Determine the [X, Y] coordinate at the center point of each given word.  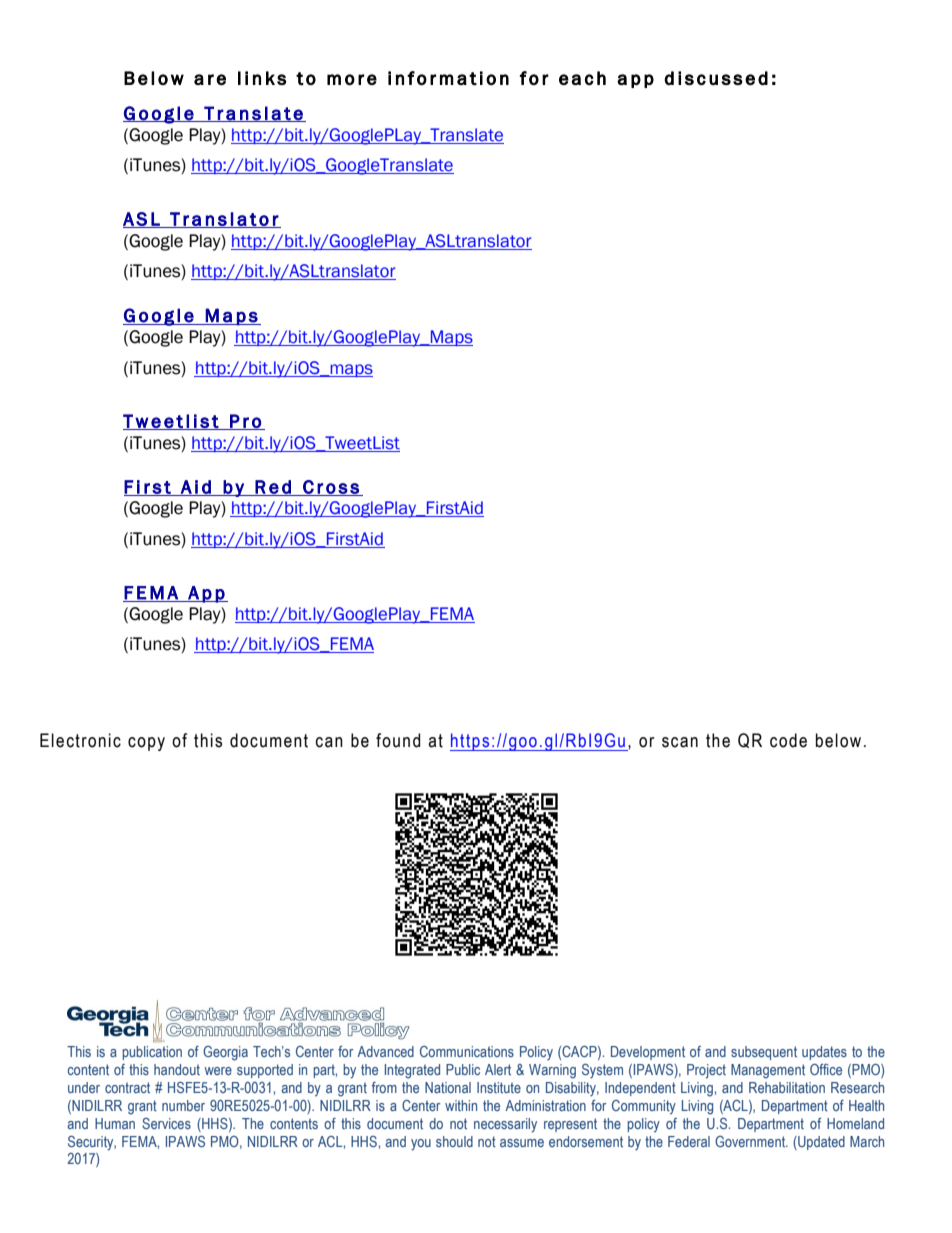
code [788, 740]
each [582, 78]
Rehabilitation [787, 1087]
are [210, 79]
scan [680, 742]
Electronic [80, 740]
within [461, 1105]
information [448, 78]
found [398, 740]
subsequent [764, 1053]
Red [273, 488]
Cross [331, 488]
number [183, 1105]
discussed [716, 78]
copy [146, 744]
